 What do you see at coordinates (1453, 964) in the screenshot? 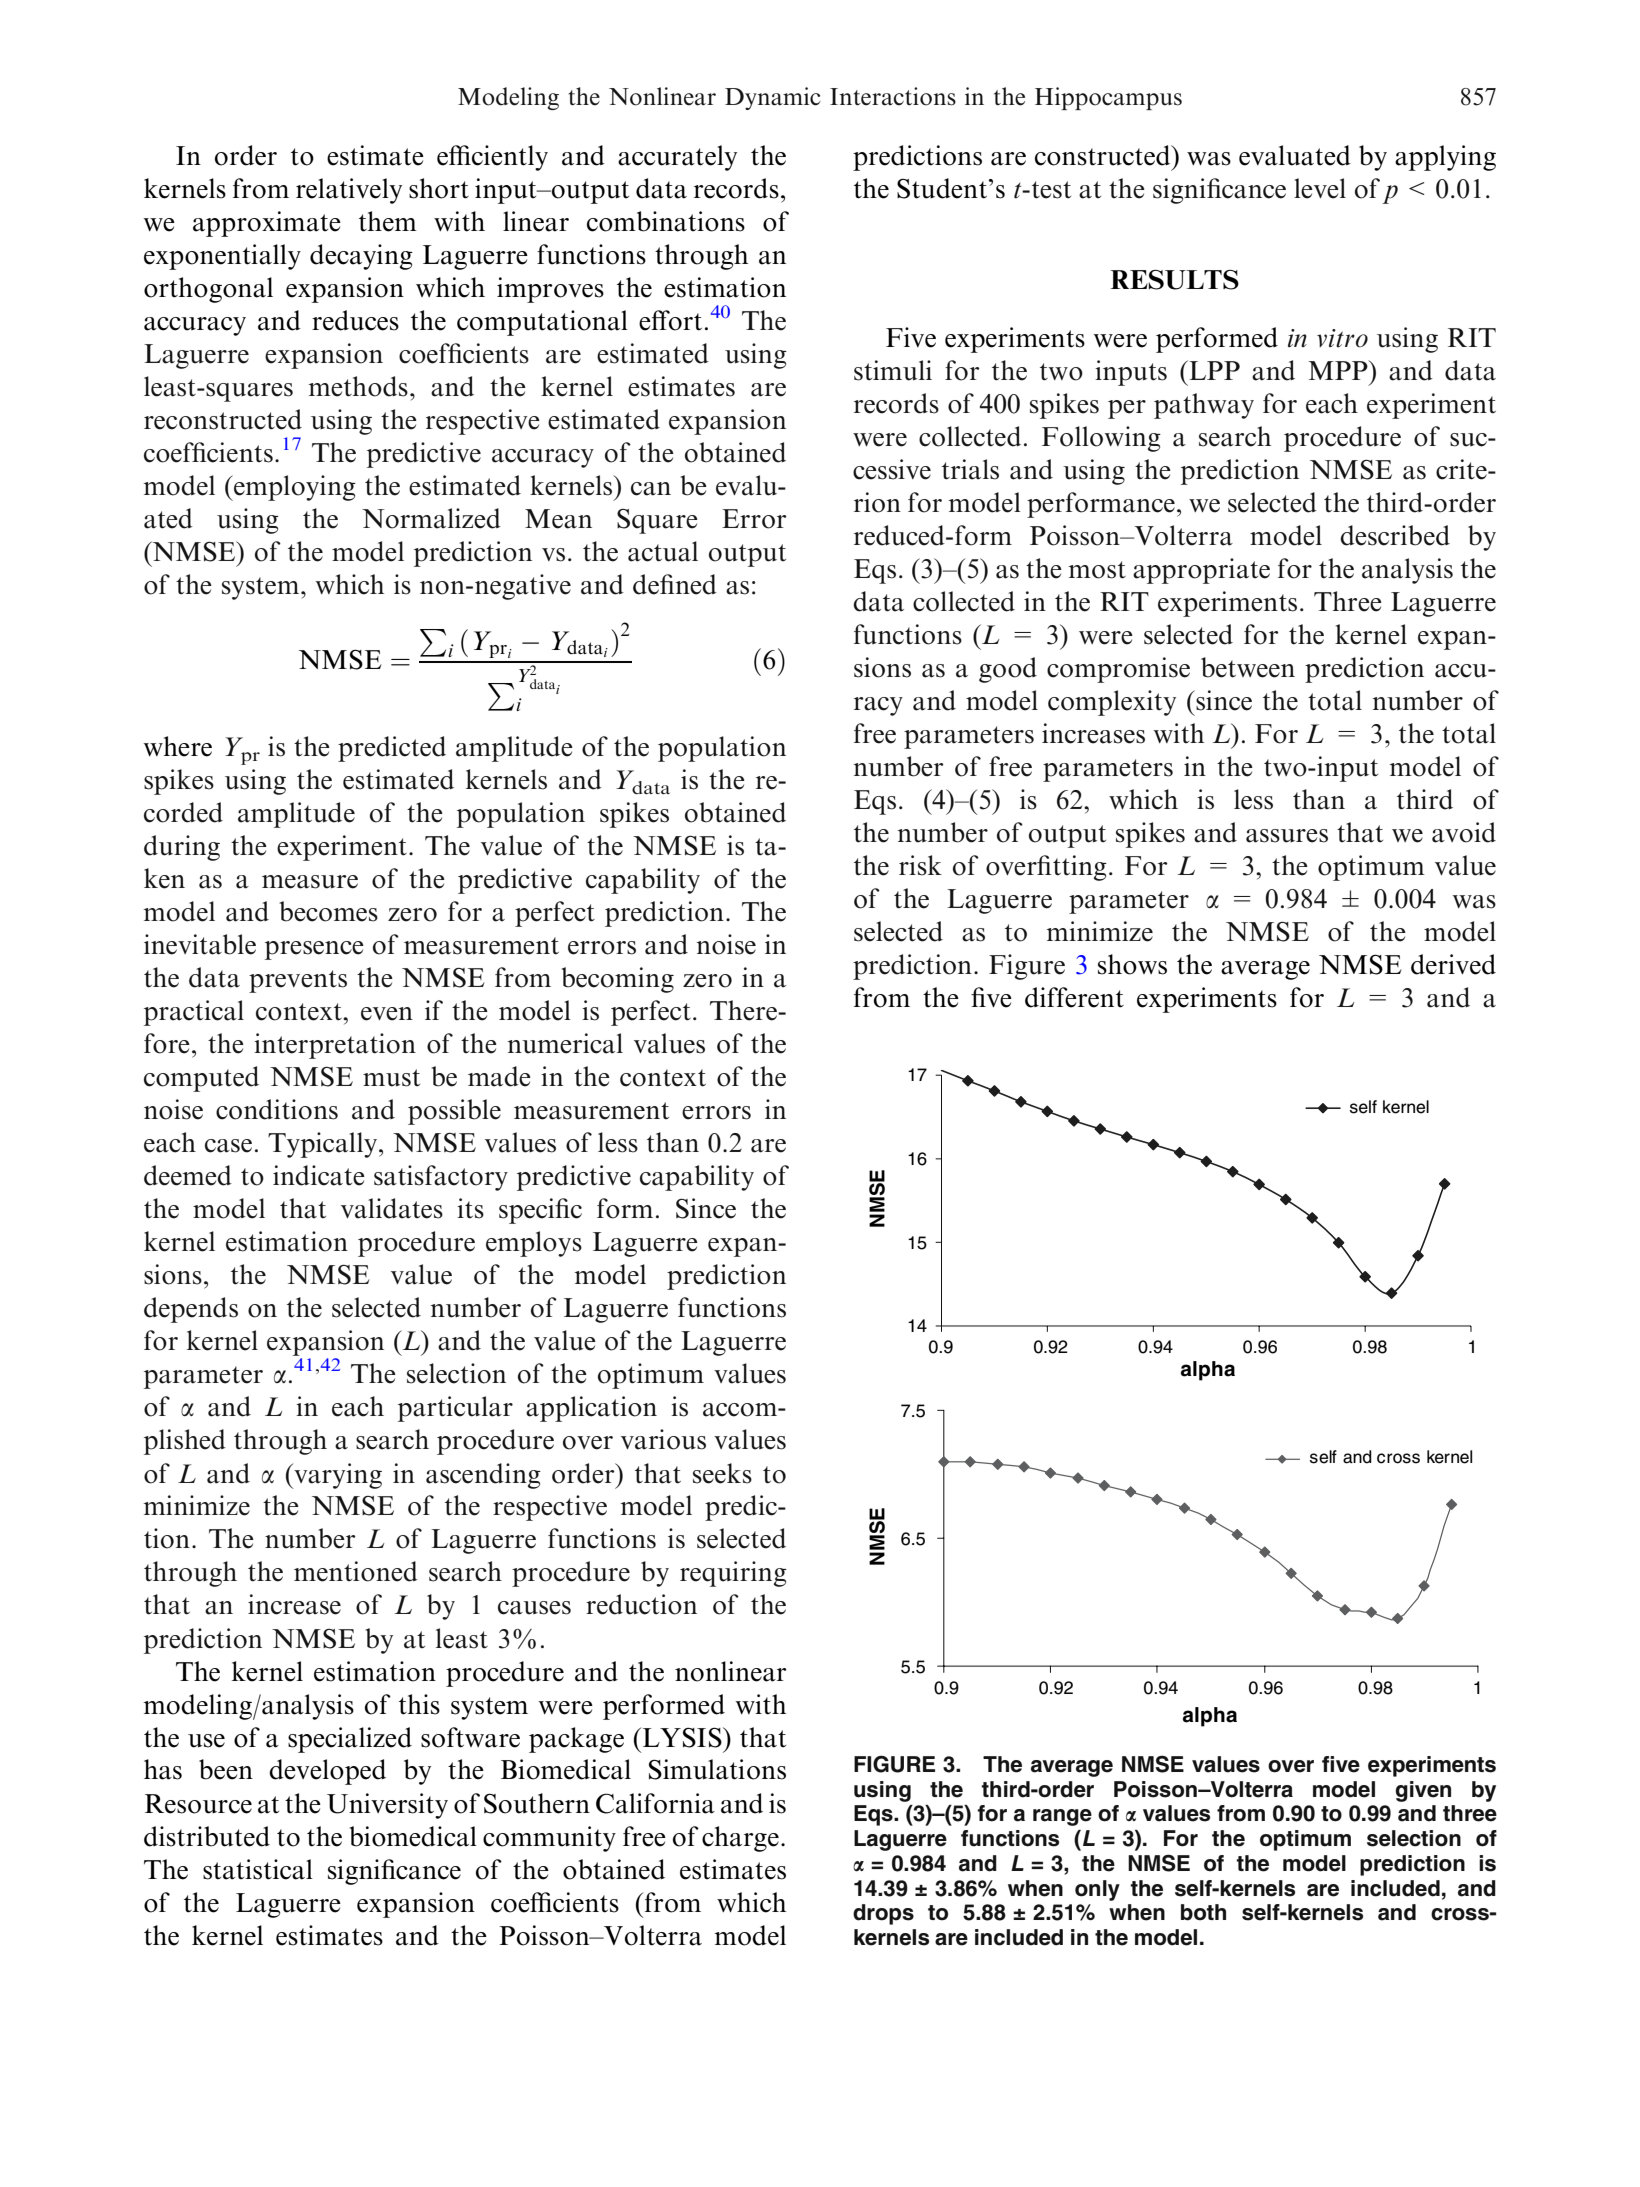
I see `derived` at bounding box center [1453, 964].
